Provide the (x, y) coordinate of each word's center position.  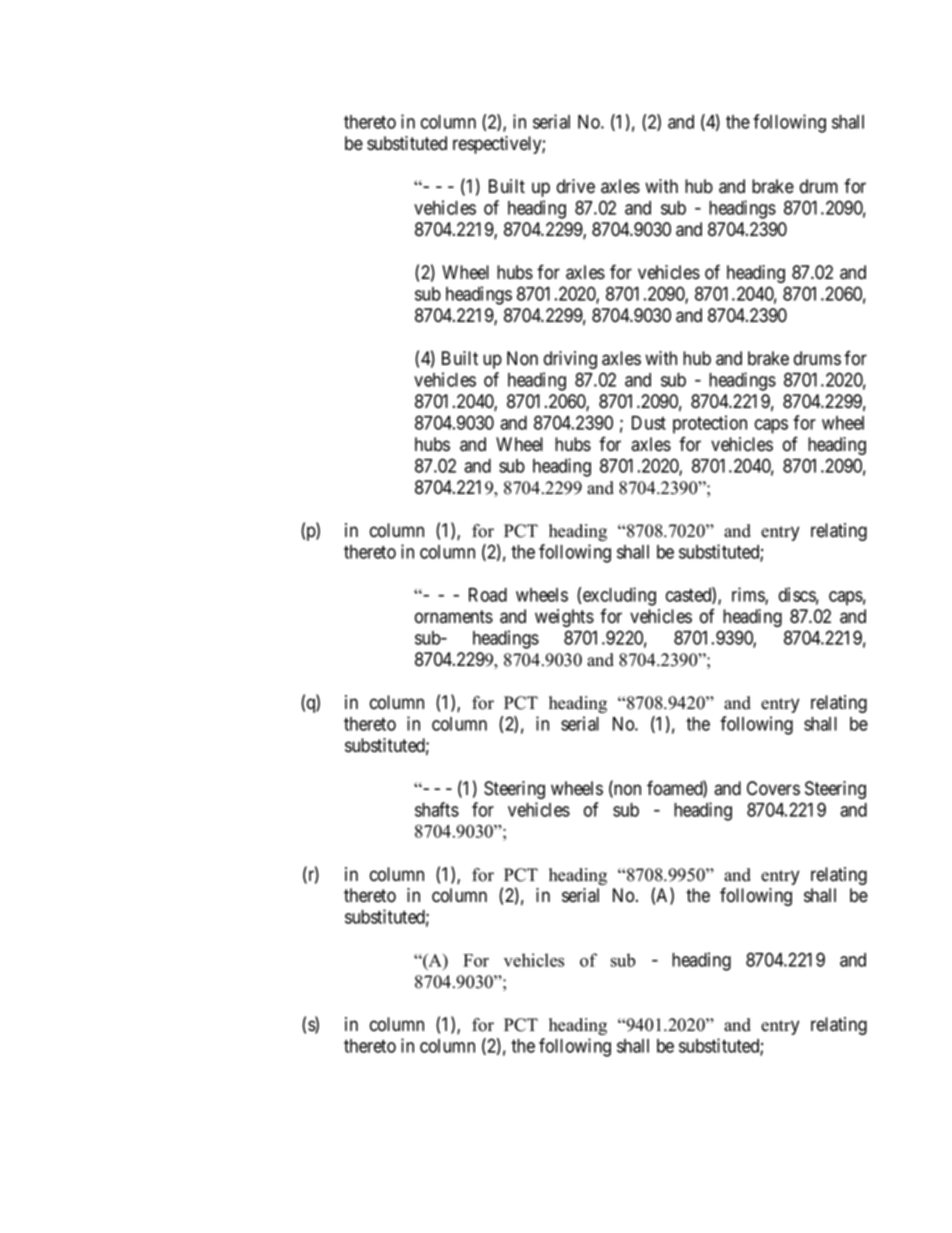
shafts (437, 809)
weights (564, 618)
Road (488, 595)
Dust (649, 423)
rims (749, 595)
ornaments (454, 617)
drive (576, 186)
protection (710, 424)
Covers (773, 788)
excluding (619, 596)
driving (570, 360)
